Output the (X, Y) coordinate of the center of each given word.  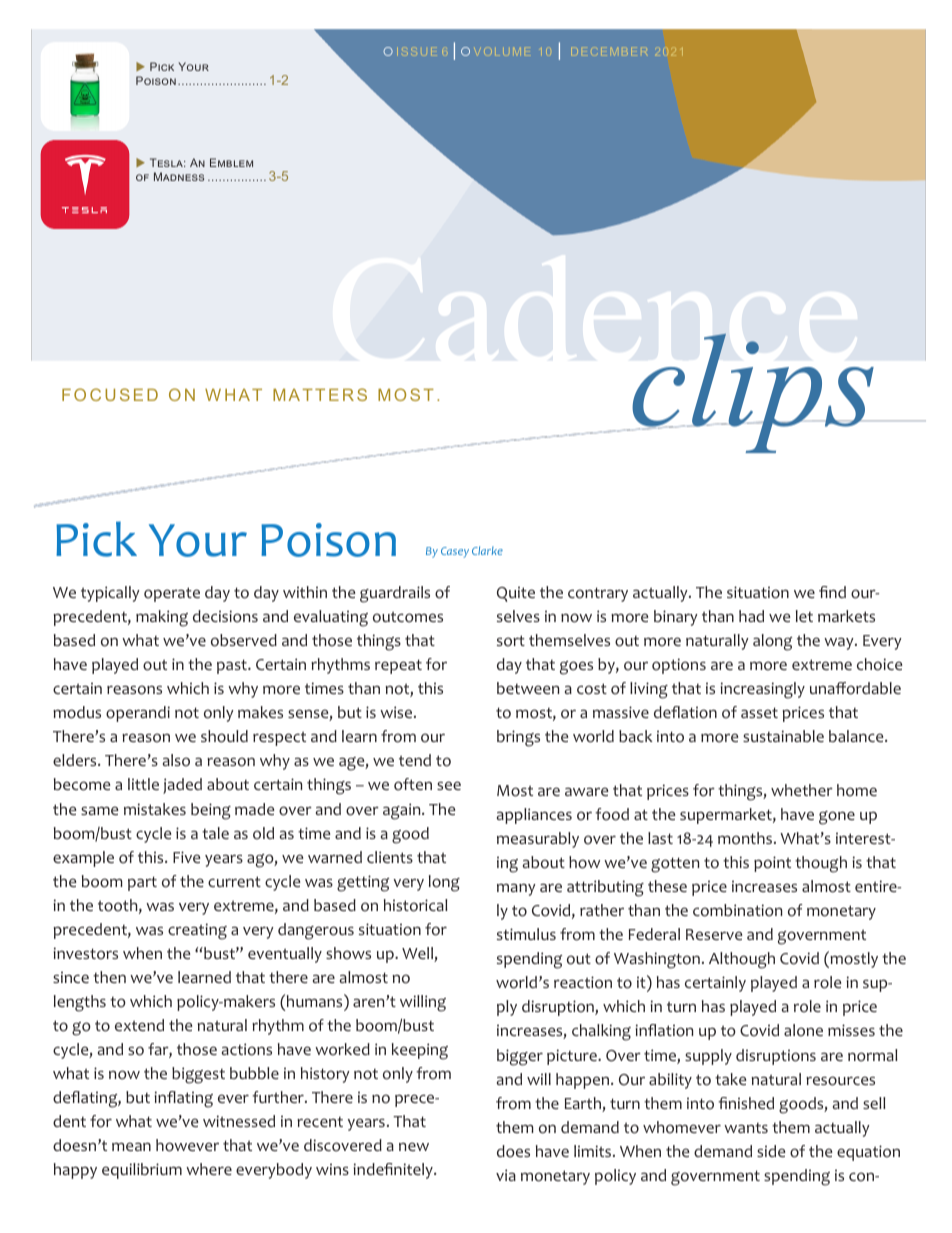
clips (753, 393)
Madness (179, 176)
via (506, 1175)
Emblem (231, 162)
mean (131, 1146)
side (771, 1151)
